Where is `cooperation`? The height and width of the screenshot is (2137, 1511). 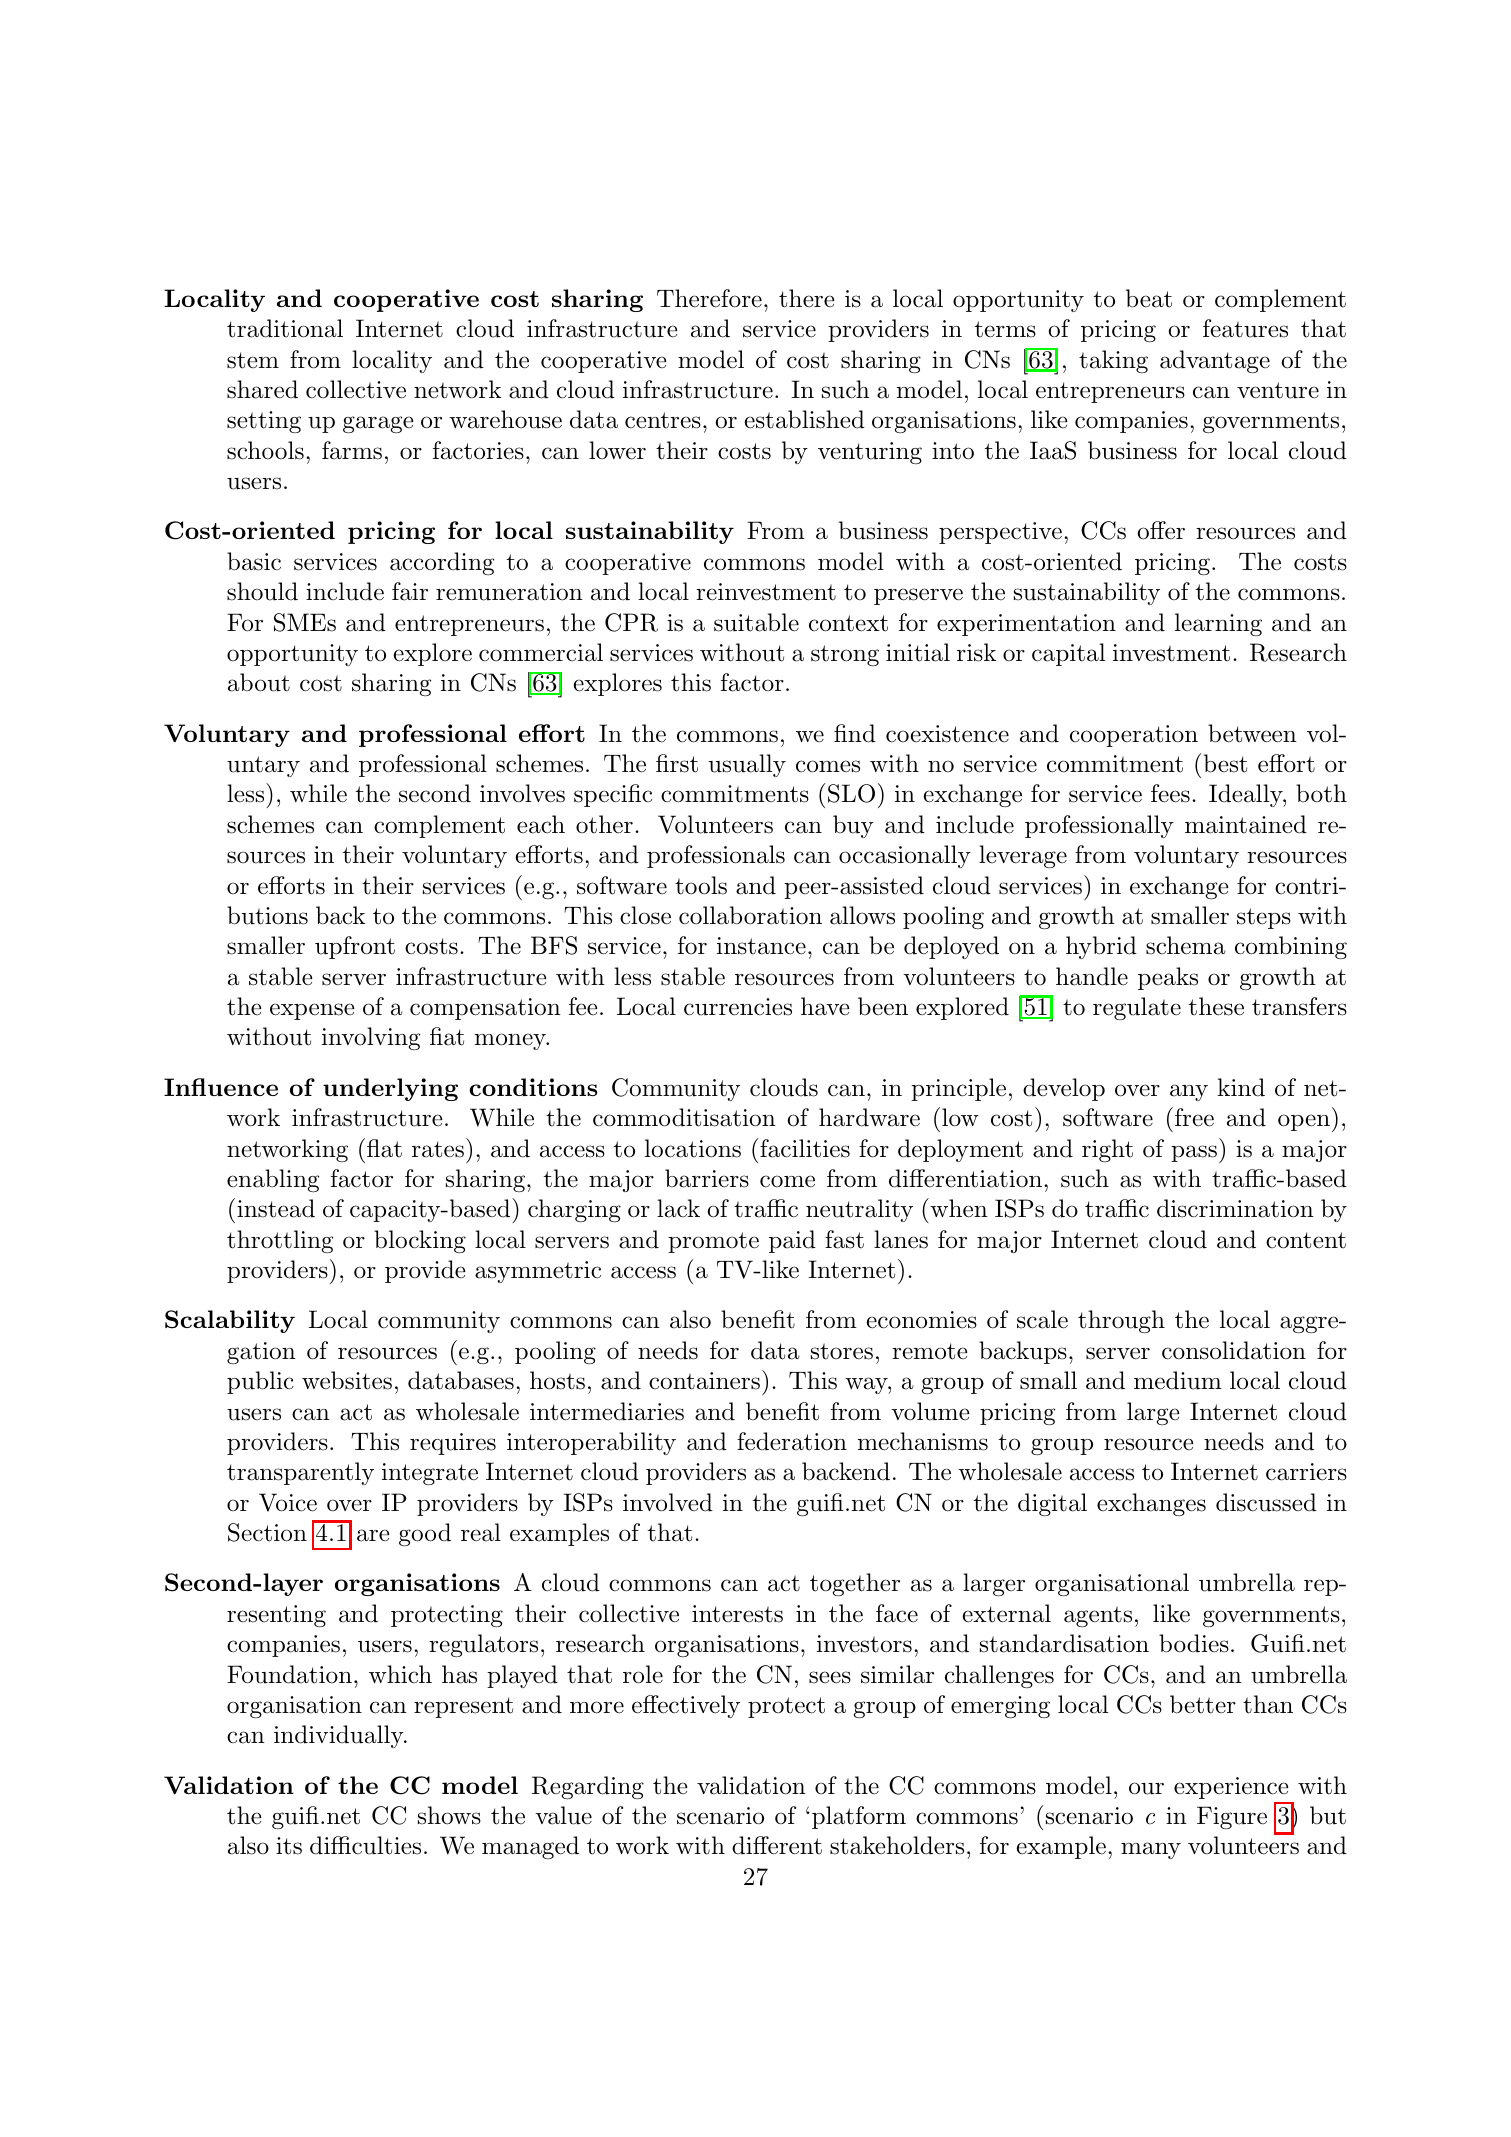
cooperation is located at coordinates (1134, 736).
